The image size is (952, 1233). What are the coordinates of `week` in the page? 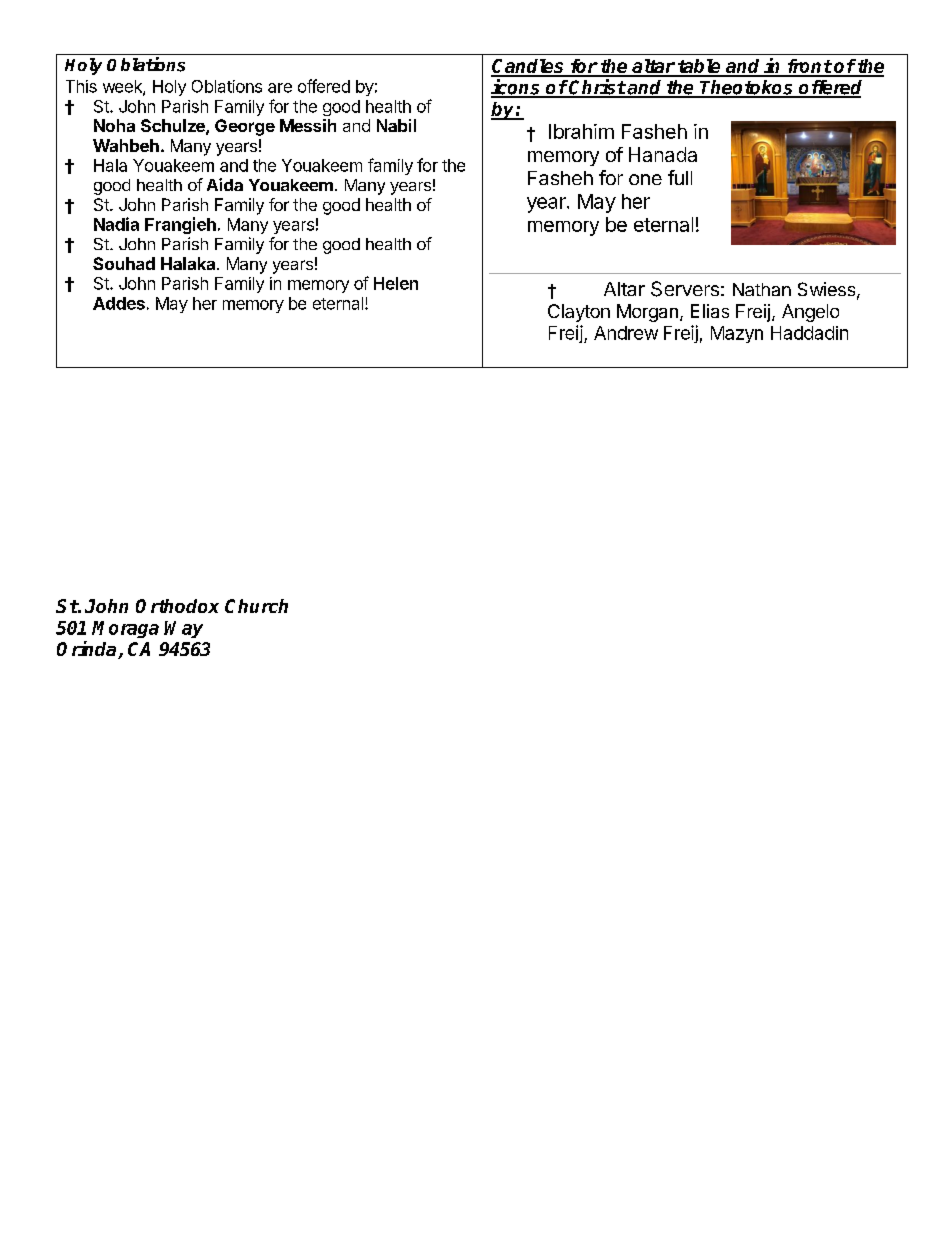 It's located at (123, 87).
